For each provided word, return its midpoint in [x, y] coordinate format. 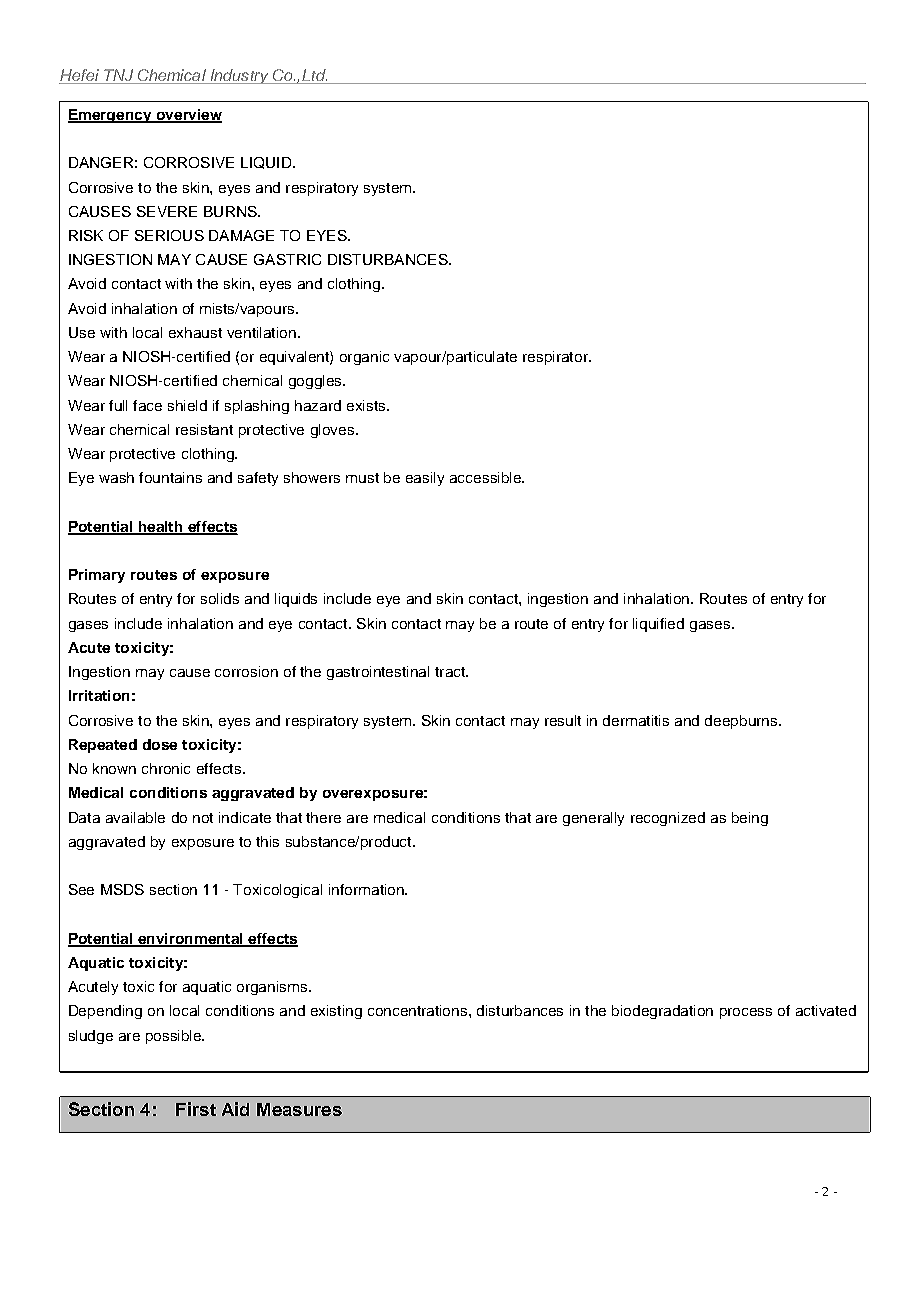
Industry [239, 76]
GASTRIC [287, 259]
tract [451, 672]
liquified [658, 625]
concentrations [417, 1010]
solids [220, 598]
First [196, 1109]
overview [188, 115]
